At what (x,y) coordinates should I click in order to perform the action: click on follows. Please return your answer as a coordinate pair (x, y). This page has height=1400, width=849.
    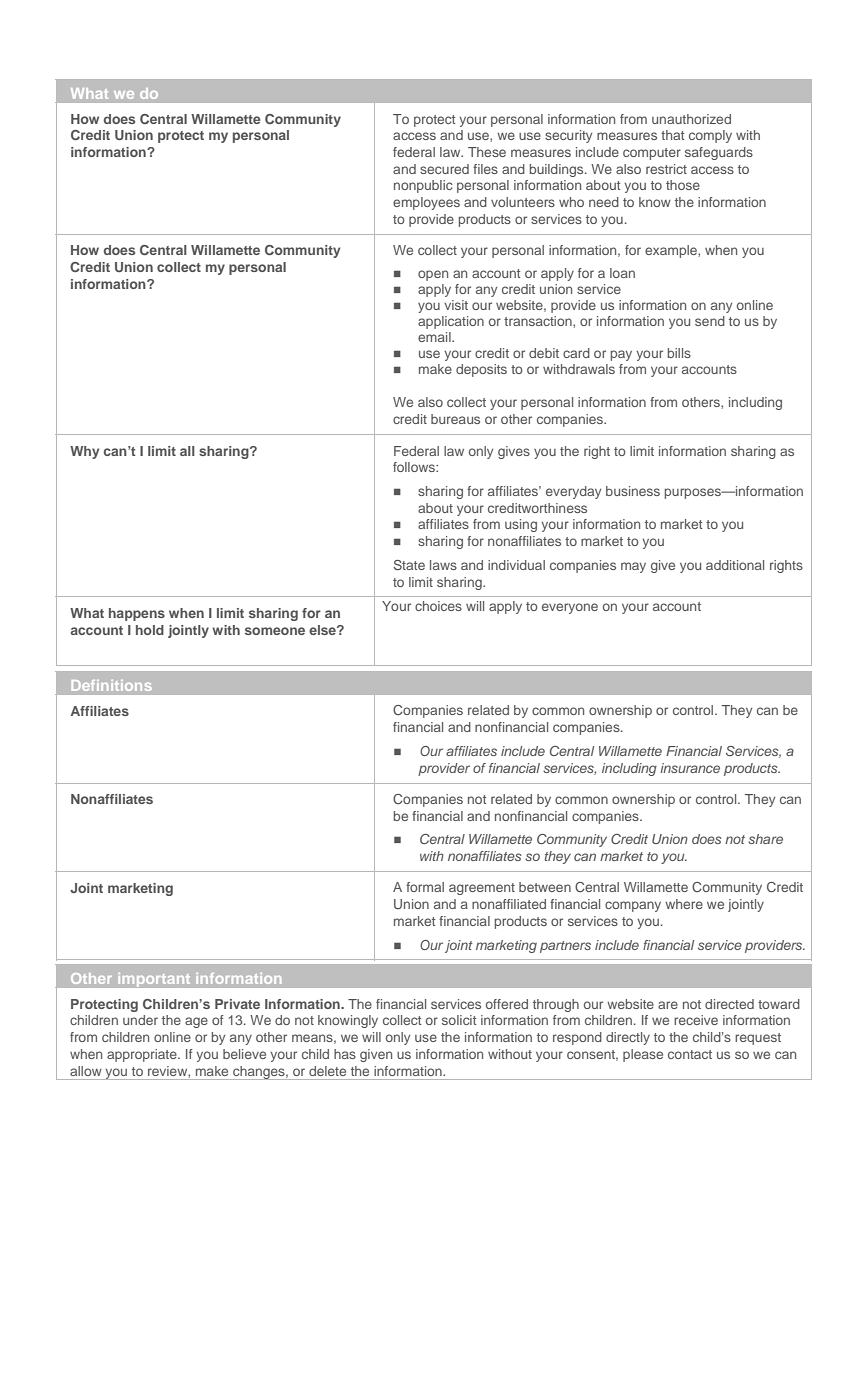
    Looking at the image, I should click on (415, 467).
